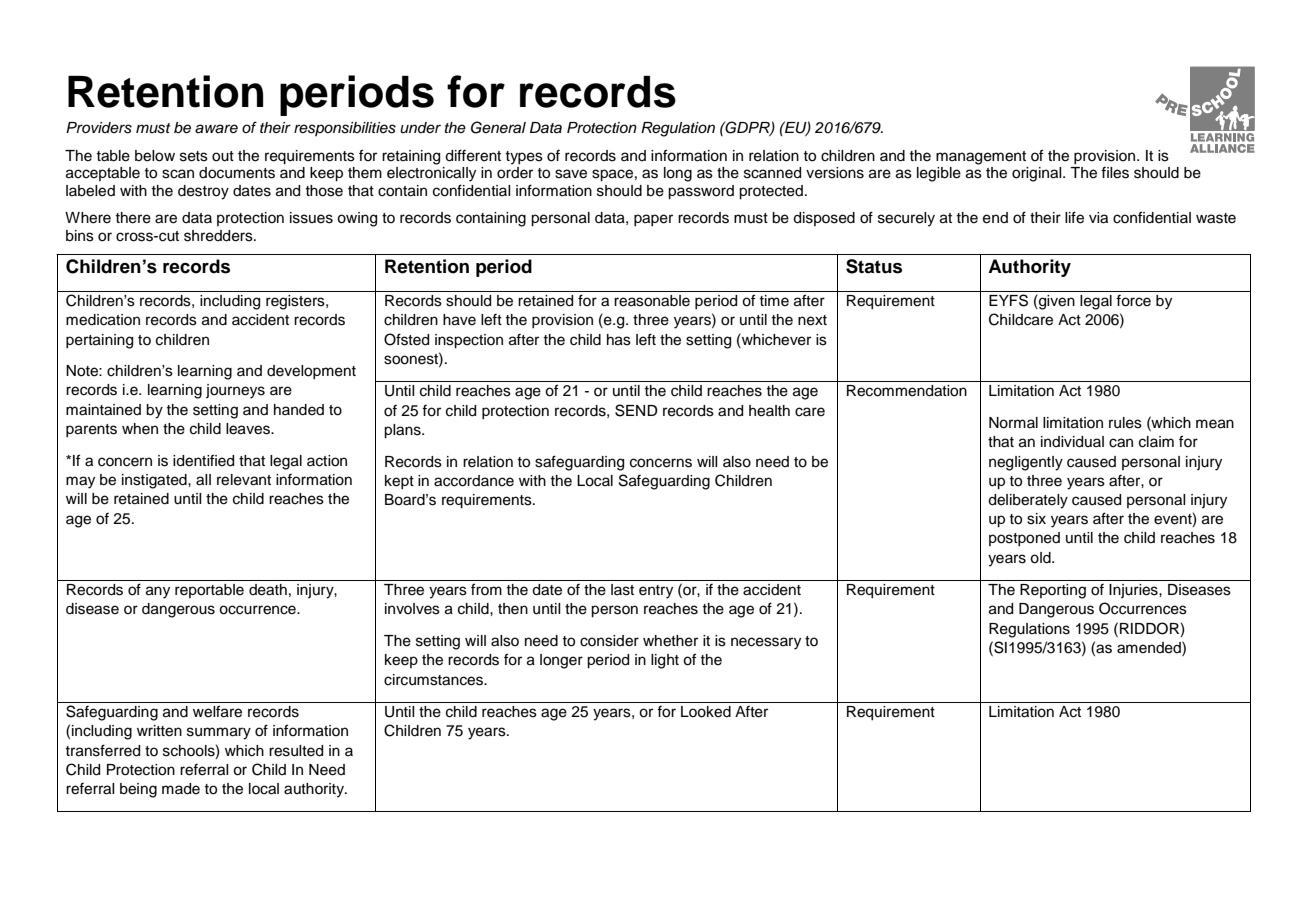 This page has height=924, width=1308. What do you see at coordinates (181, 789) in the page?
I see `made` at bounding box center [181, 789].
